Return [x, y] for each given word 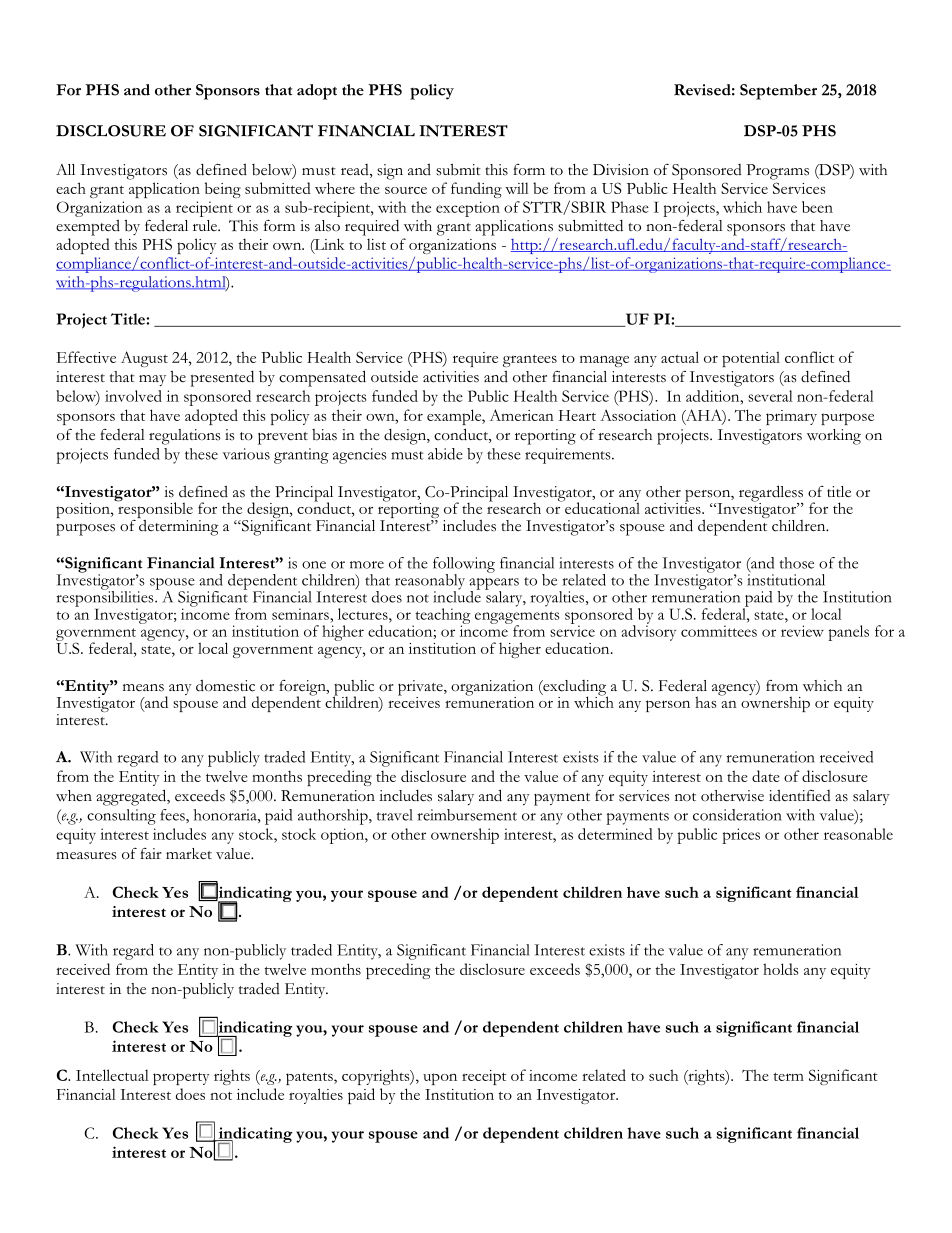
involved [133, 396]
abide [445, 454]
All [65, 169]
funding [476, 190]
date [766, 776]
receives [414, 701]
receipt [484, 1077]
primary [791, 417]
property [181, 1078]
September [778, 92]
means [143, 688]
